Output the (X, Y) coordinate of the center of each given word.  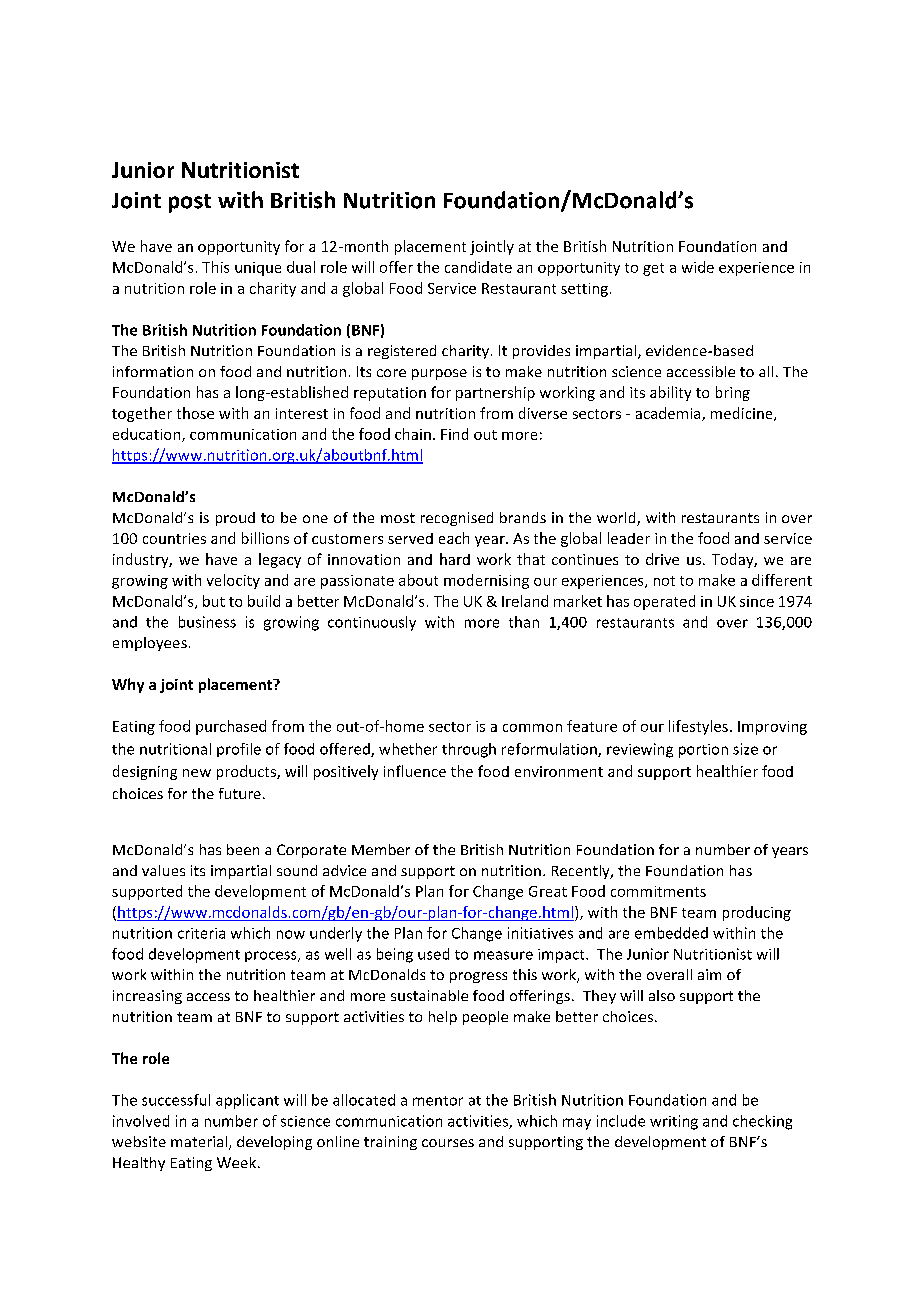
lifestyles (698, 727)
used (433, 954)
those (195, 413)
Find (454, 434)
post (190, 203)
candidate (478, 267)
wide (698, 267)
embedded (671, 933)
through (469, 750)
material (200, 1143)
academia (669, 414)
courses (448, 1143)
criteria (201, 933)
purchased (231, 727)
